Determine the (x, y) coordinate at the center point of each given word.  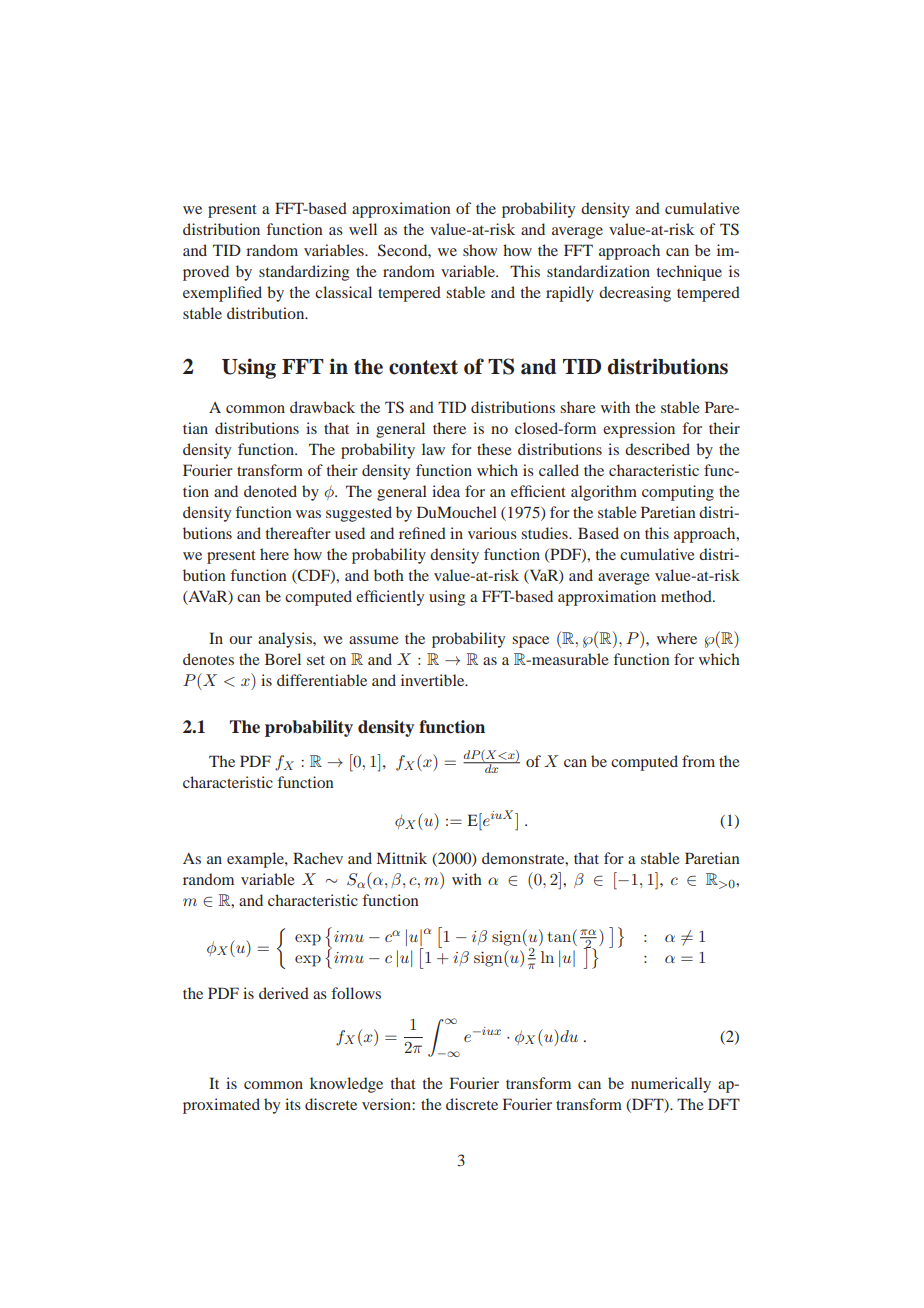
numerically (671, 1085)
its (293, 1104)
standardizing (304, 273)
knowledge (346, 1085)
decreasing (635, 294)
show (480, 250)
